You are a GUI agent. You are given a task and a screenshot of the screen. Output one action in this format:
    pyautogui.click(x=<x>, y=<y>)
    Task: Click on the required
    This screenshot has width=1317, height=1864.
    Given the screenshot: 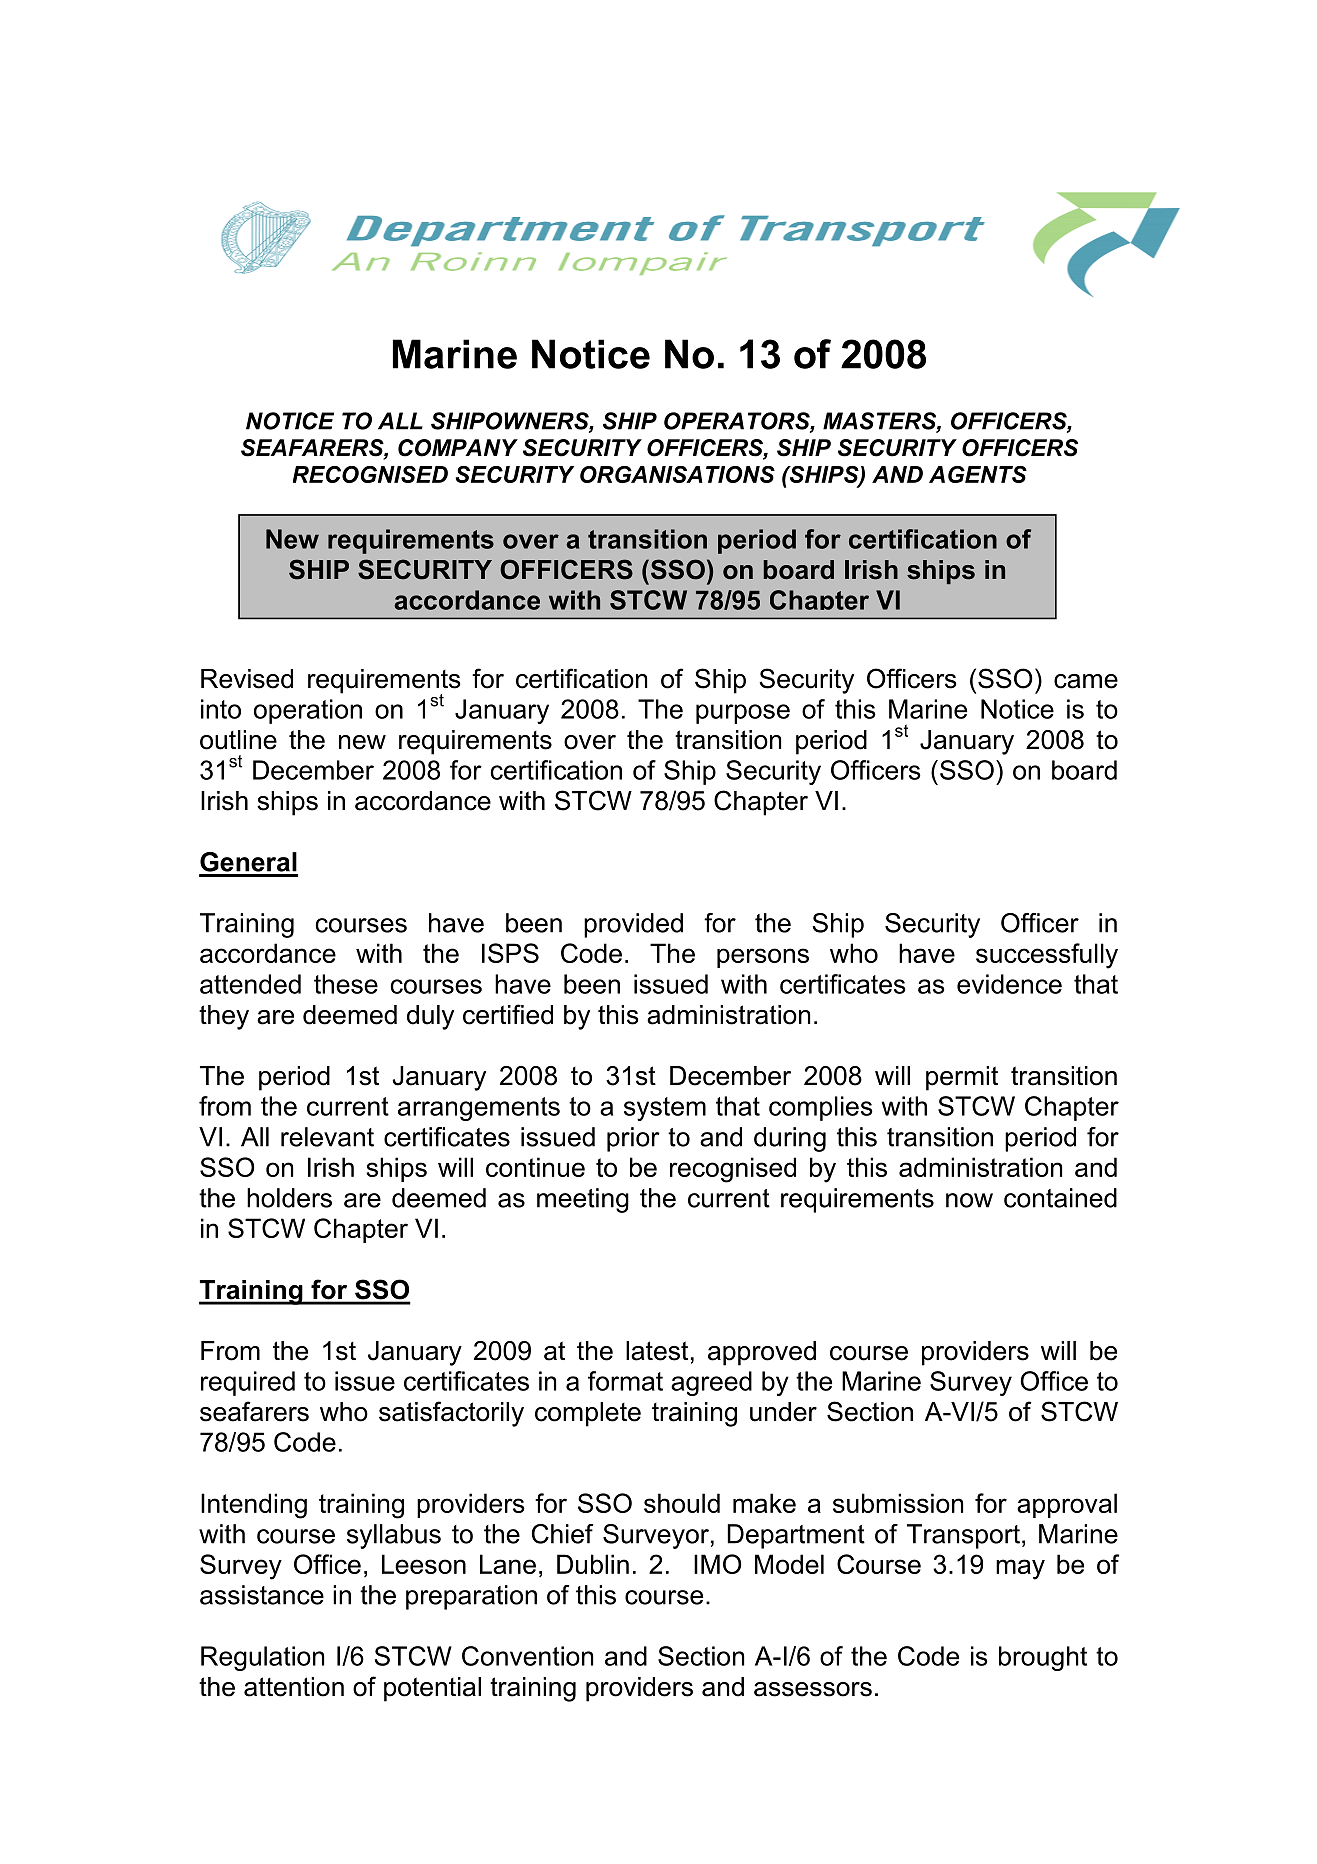 What is the action you would take?
    pyautogui.click(x=248, y=1383)
